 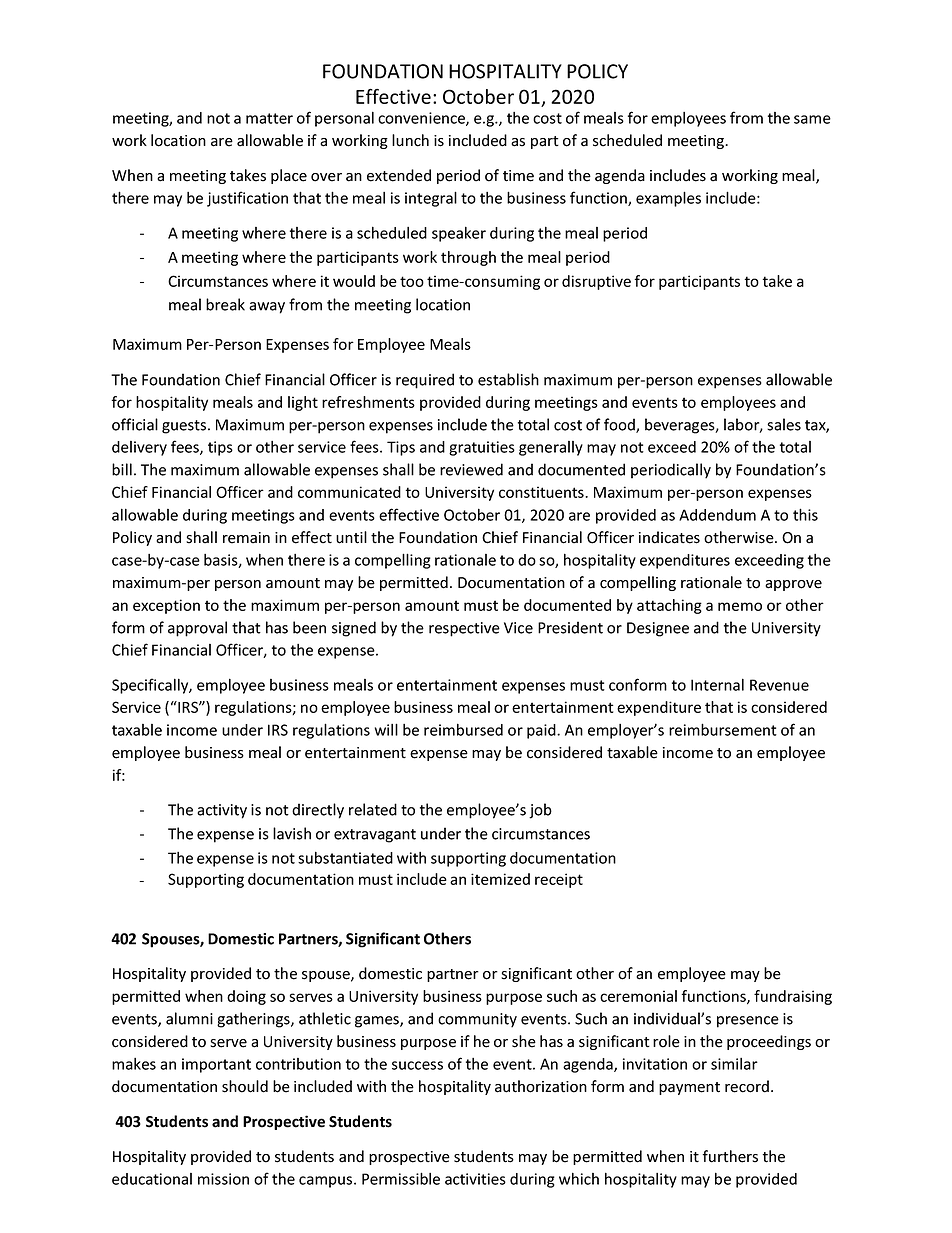 I want to click on lunch, so click(x=410, y=140).
